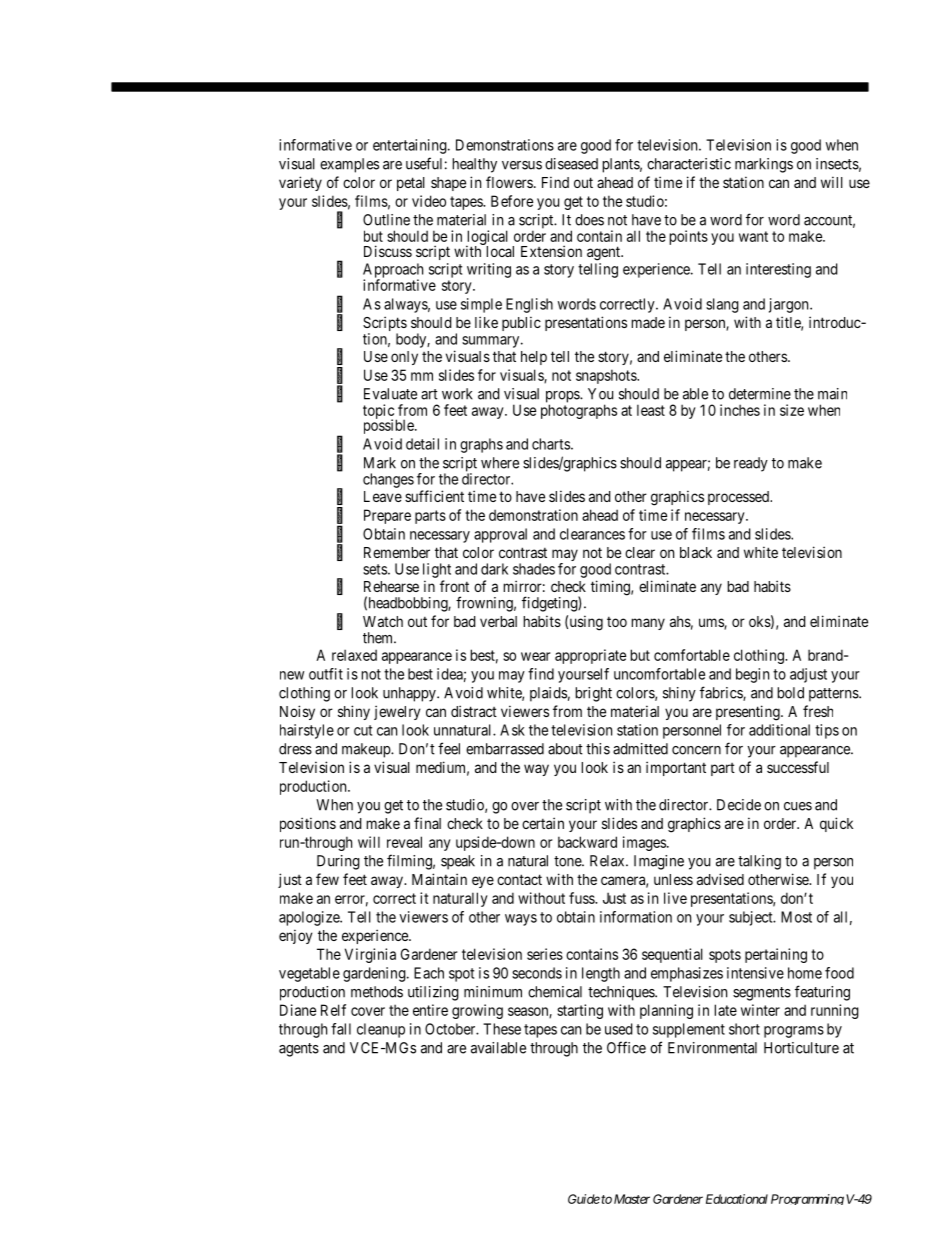  Describe the element at coordinates (571, 164) in the page. I see `diseased` at that location.
